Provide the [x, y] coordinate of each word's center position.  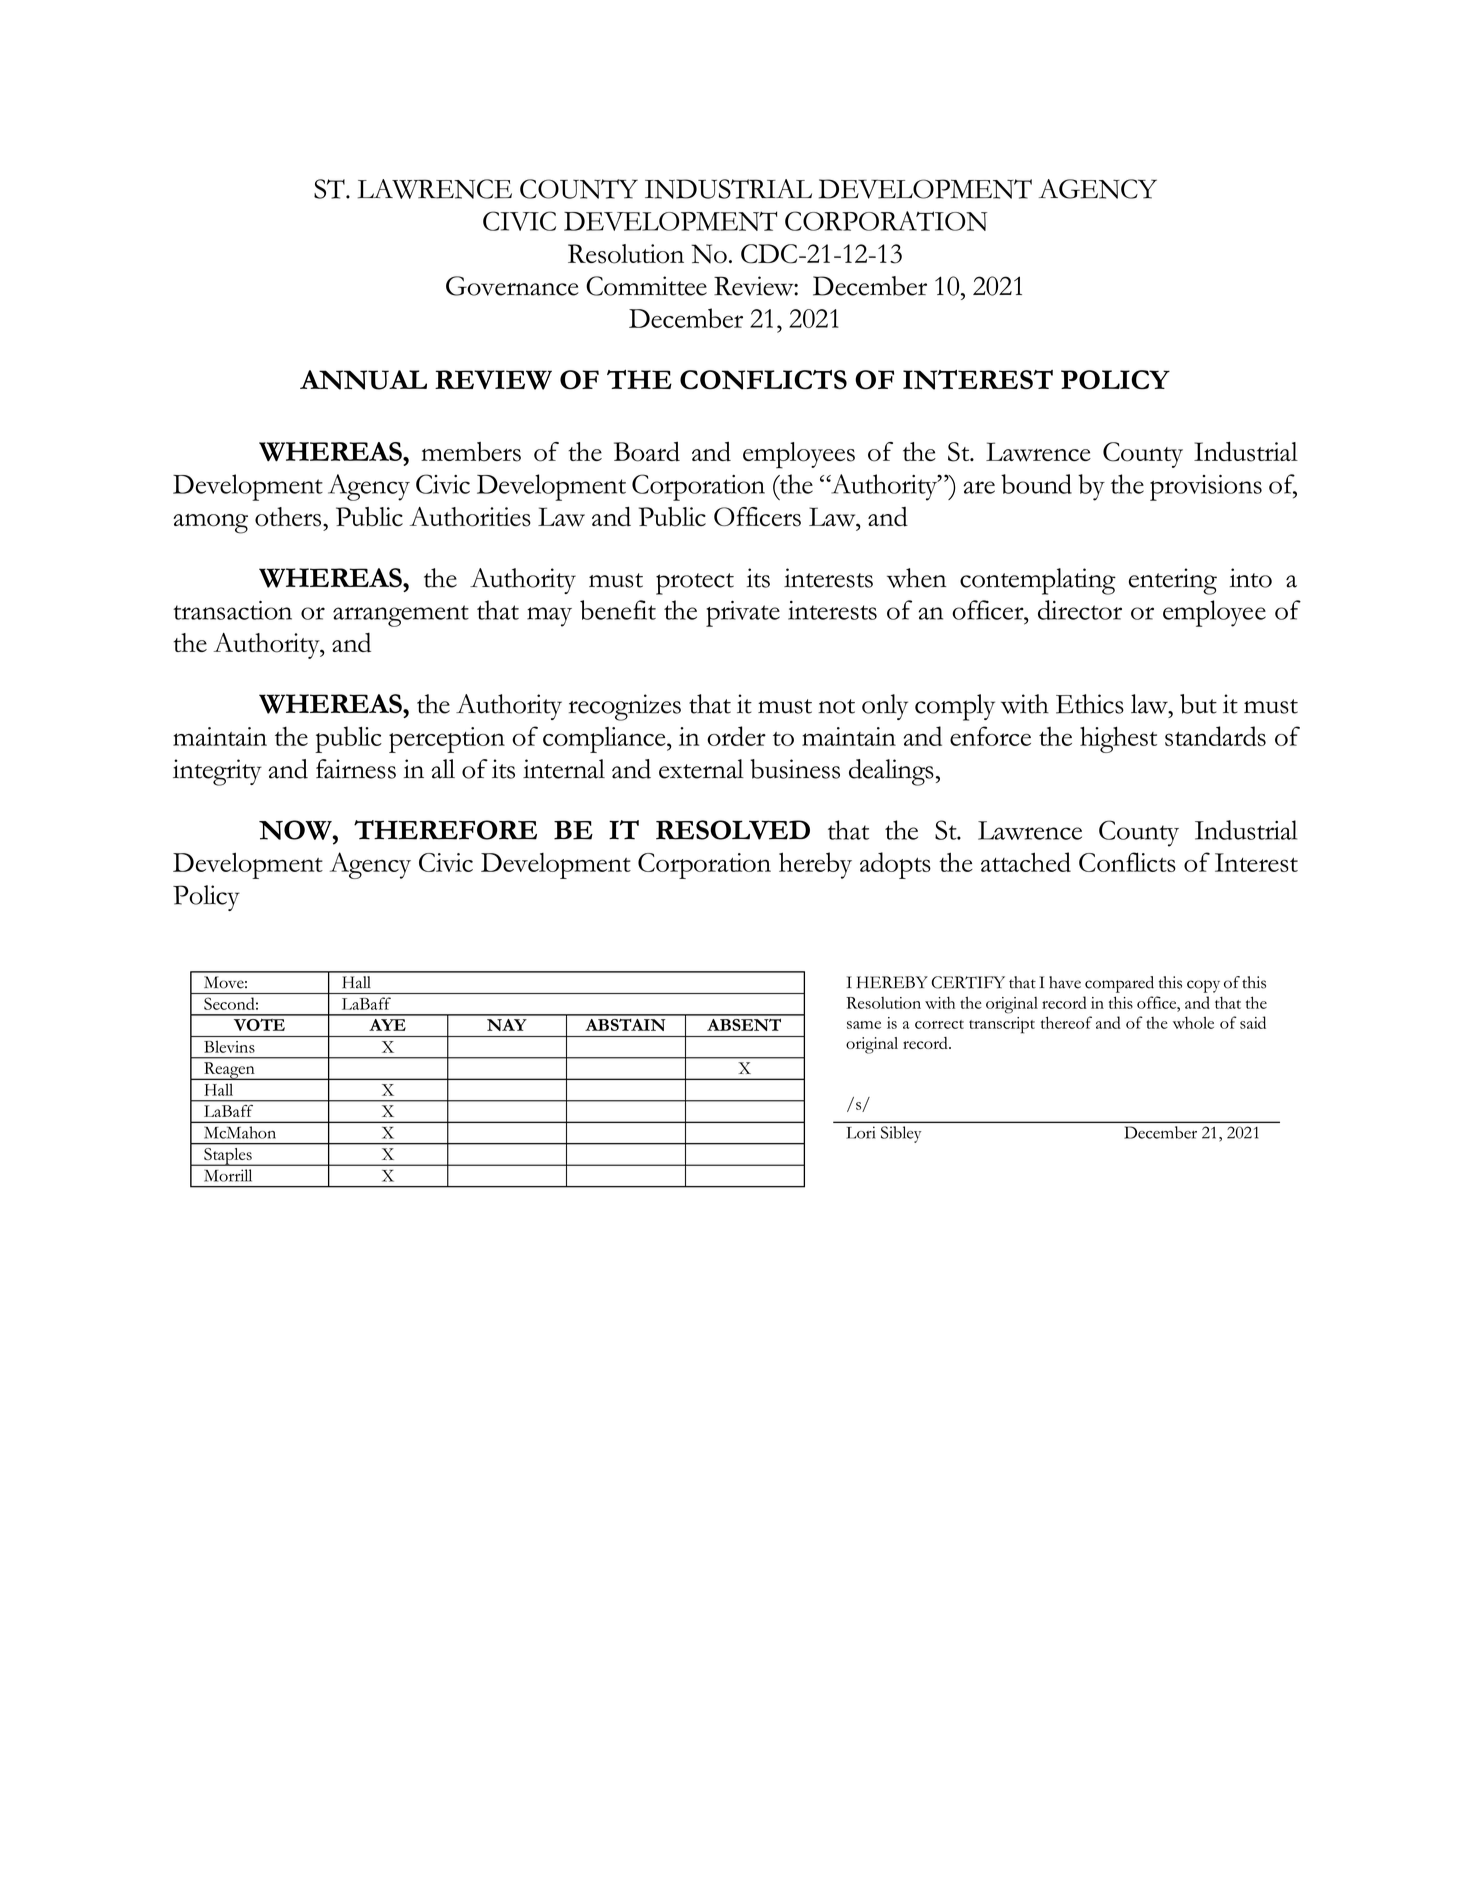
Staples [228, 1157]
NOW [296, 830]
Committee [646, 286]
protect [695, 584]
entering [1173, 581]
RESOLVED [733, 830]
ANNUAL [363, 380]
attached [1026, 862]
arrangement [401, 616]
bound [1036, 484]
